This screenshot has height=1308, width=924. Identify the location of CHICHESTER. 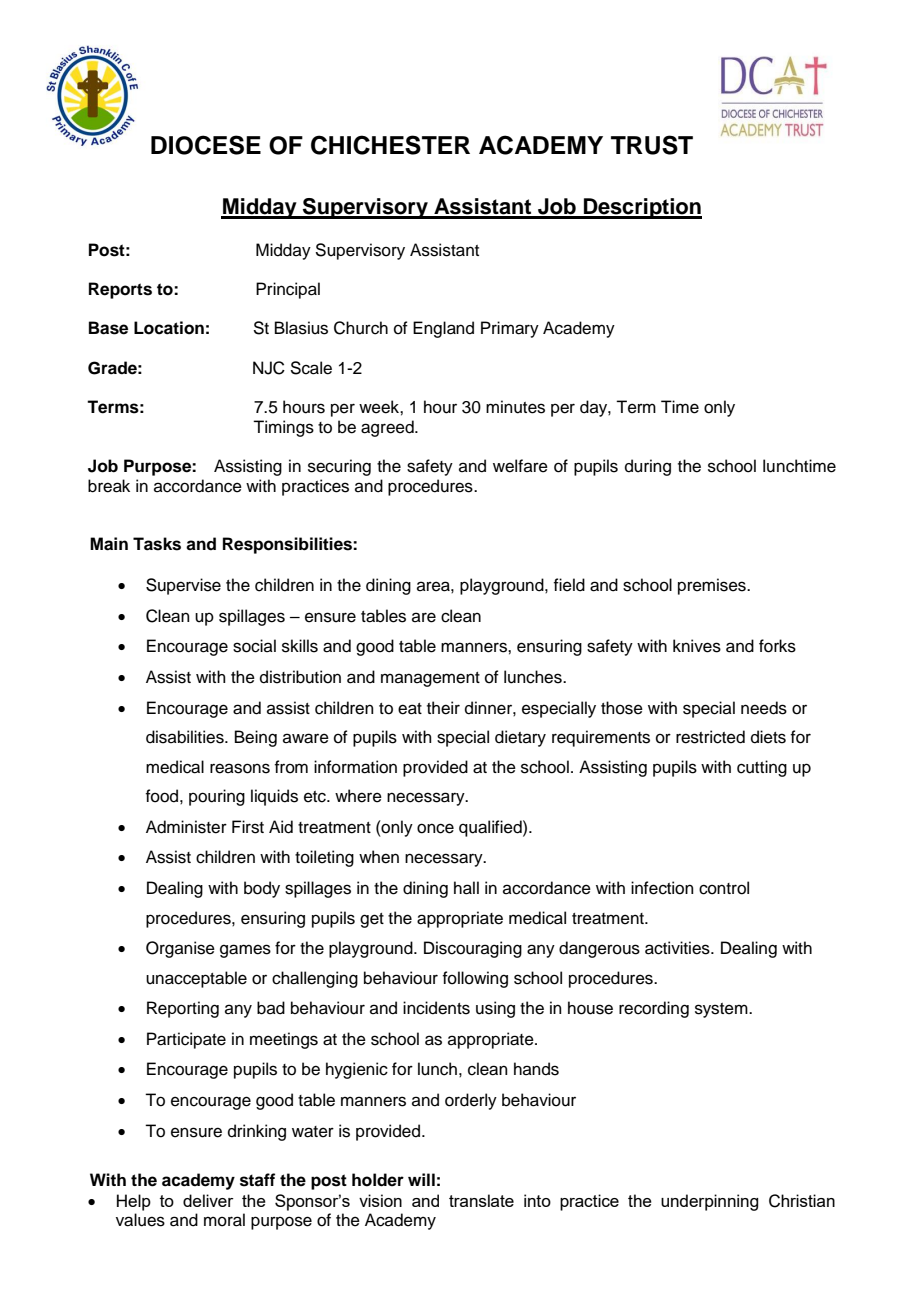
(390, 145).
